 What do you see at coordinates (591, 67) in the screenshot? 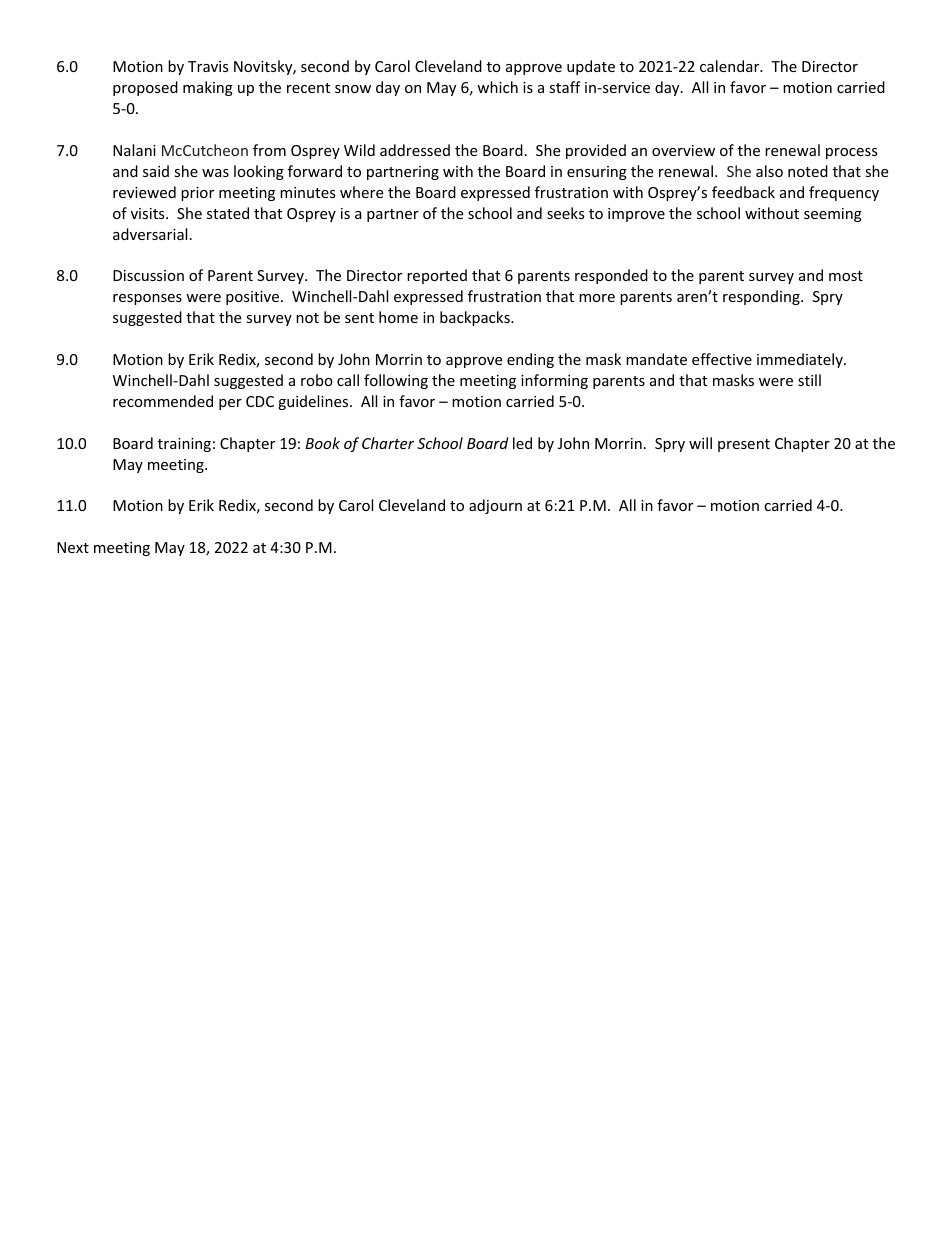
I see `update` at bounding box center [591, 67].
